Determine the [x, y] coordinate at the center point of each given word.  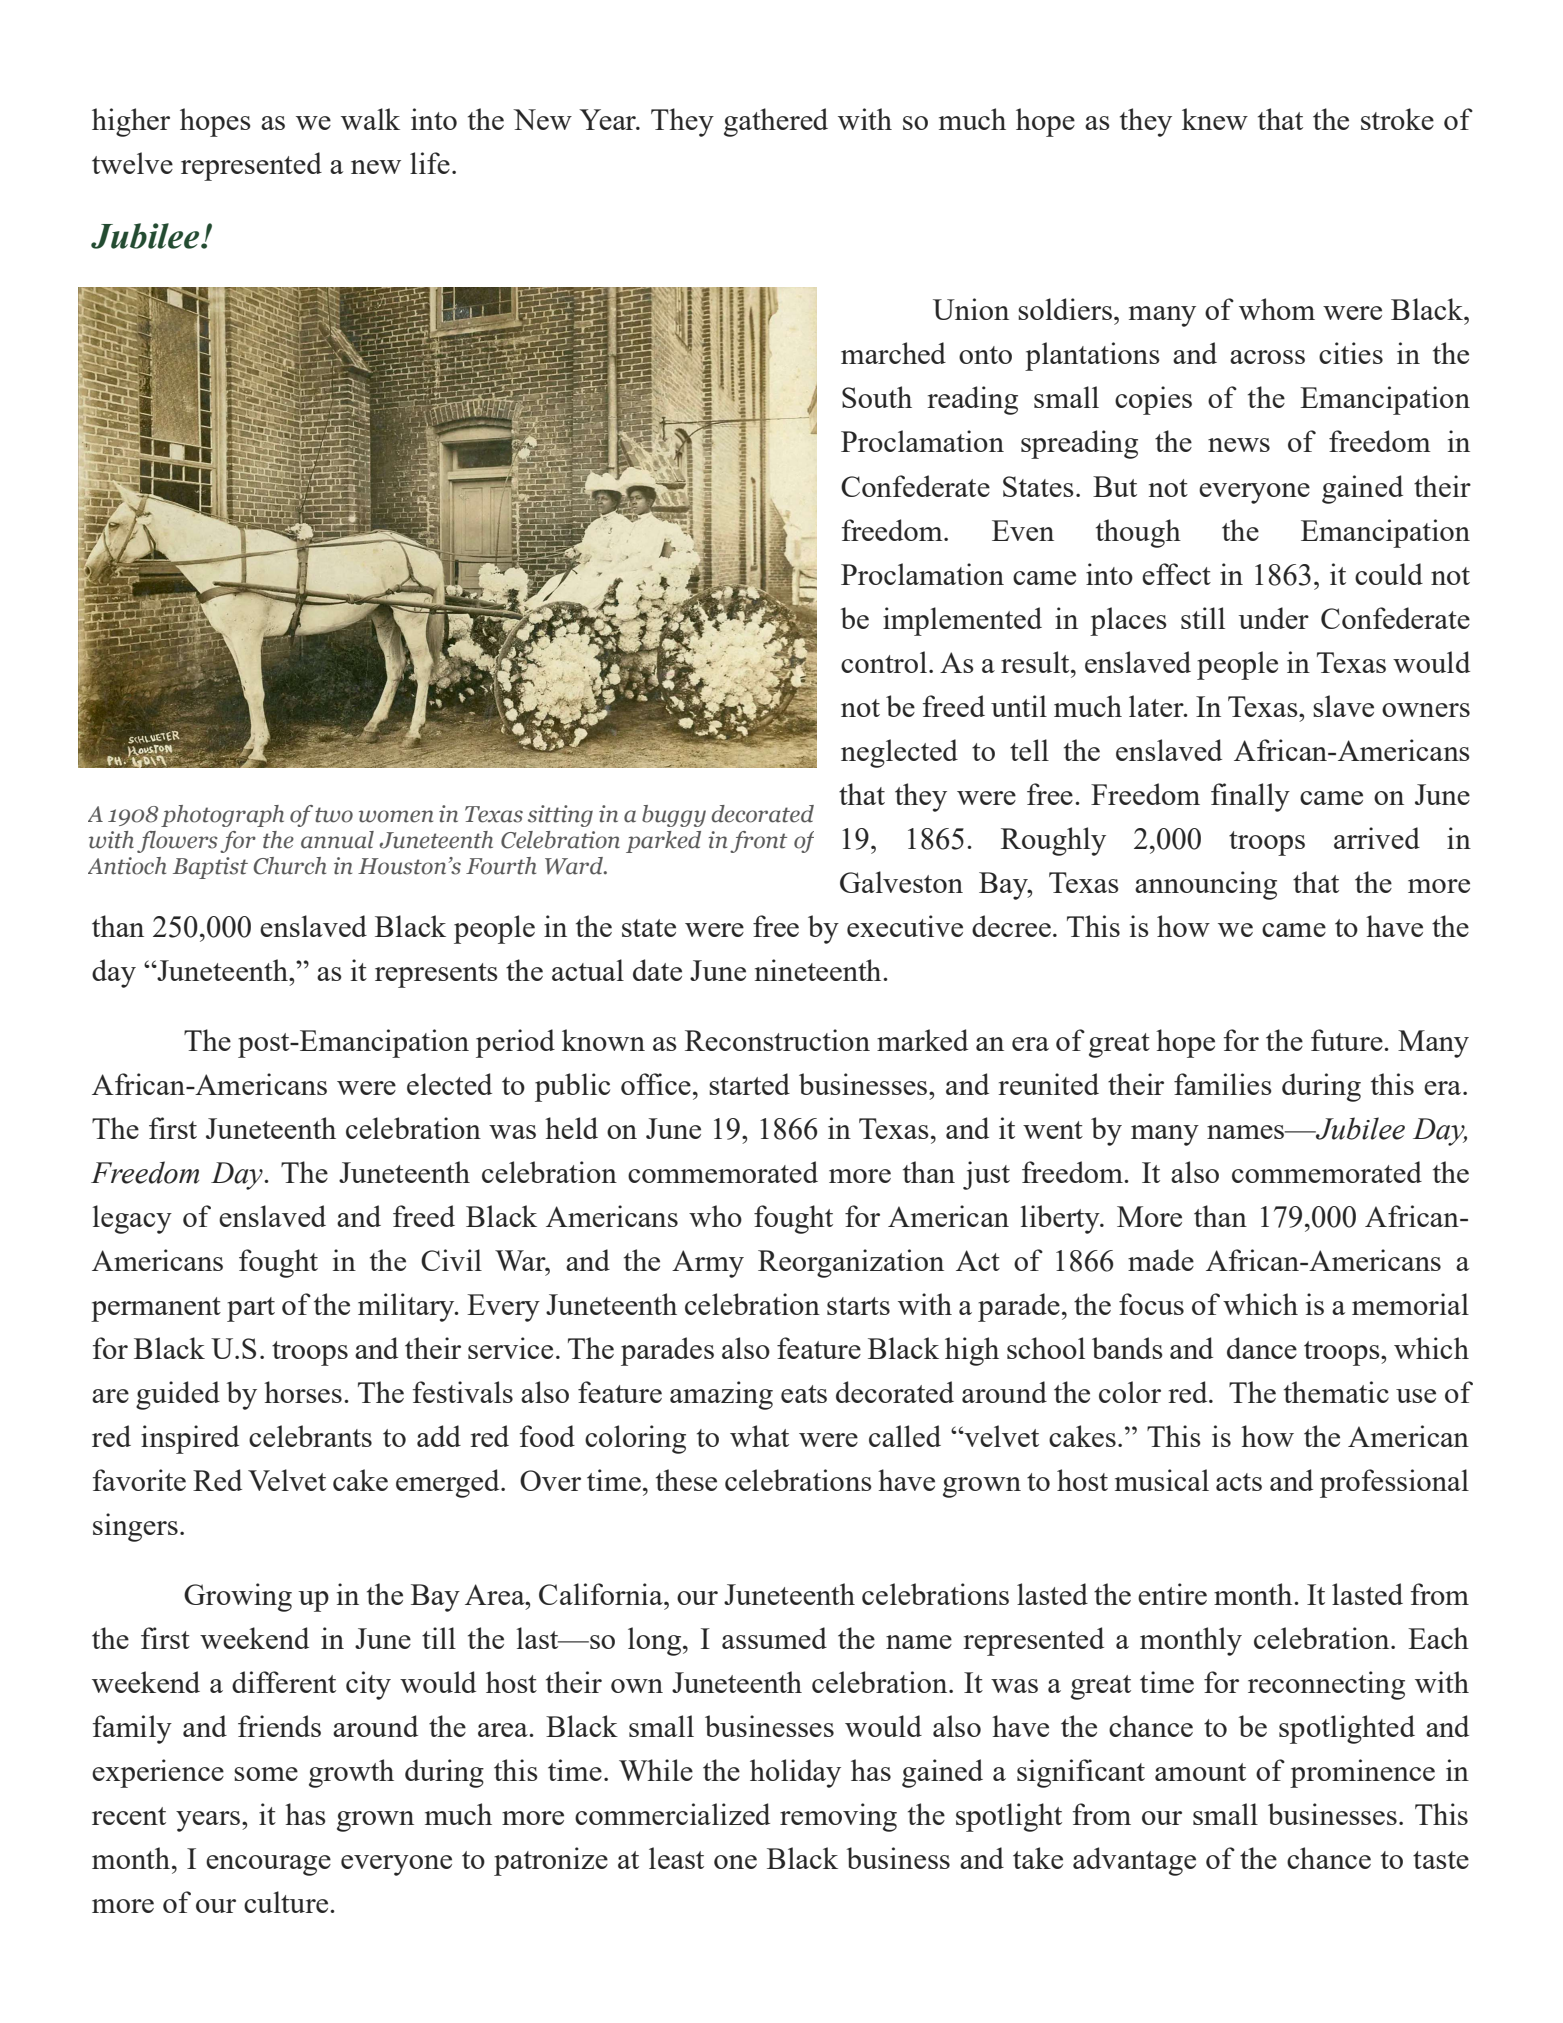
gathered [776, 122]
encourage [268, 1865]
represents [436, 975]
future [1348, 1040]
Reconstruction [777, 1040]
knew [1215, 119]
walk [370, 119]
